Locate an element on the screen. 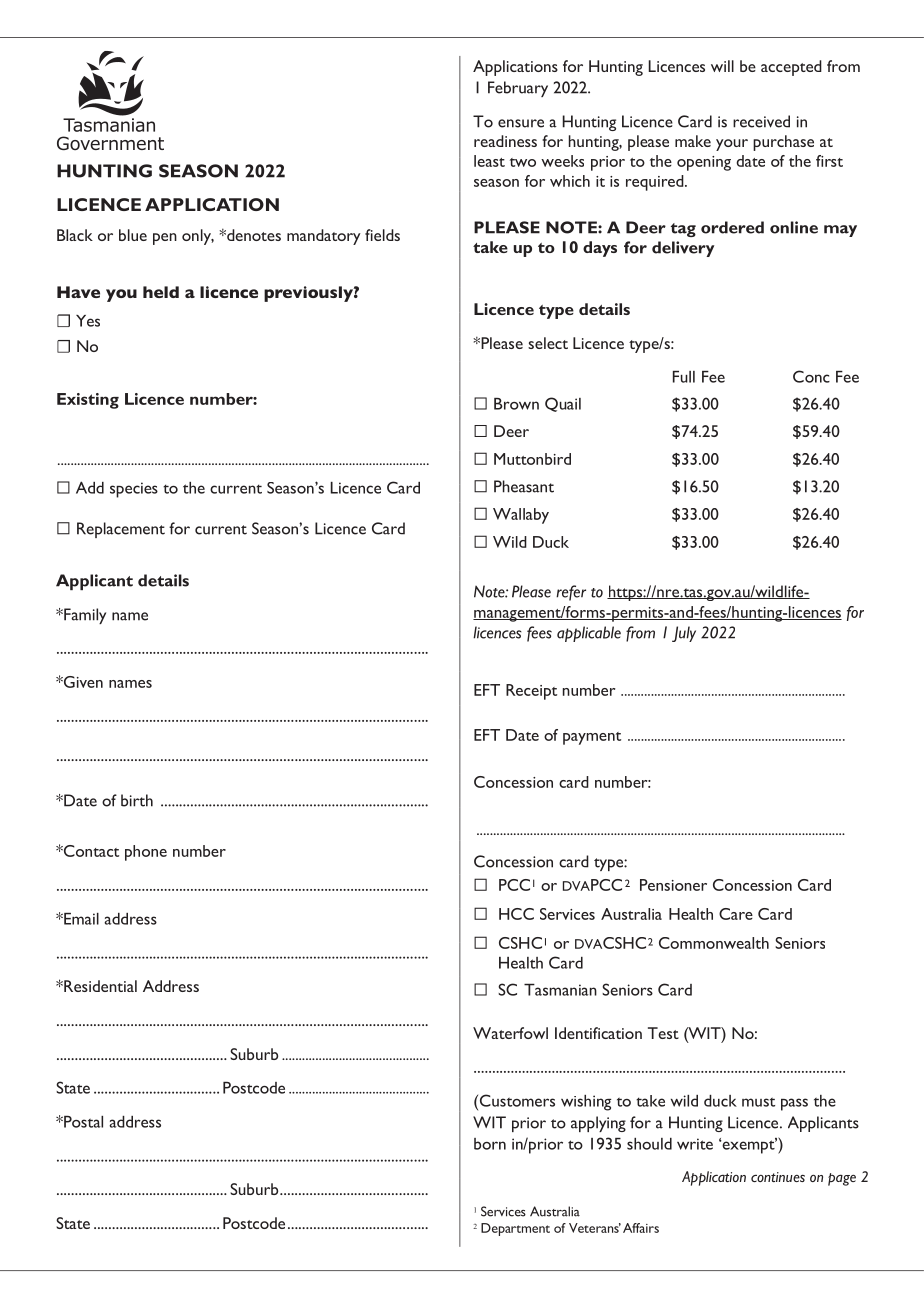  Pensioner is located at coordinates (673, 885).
